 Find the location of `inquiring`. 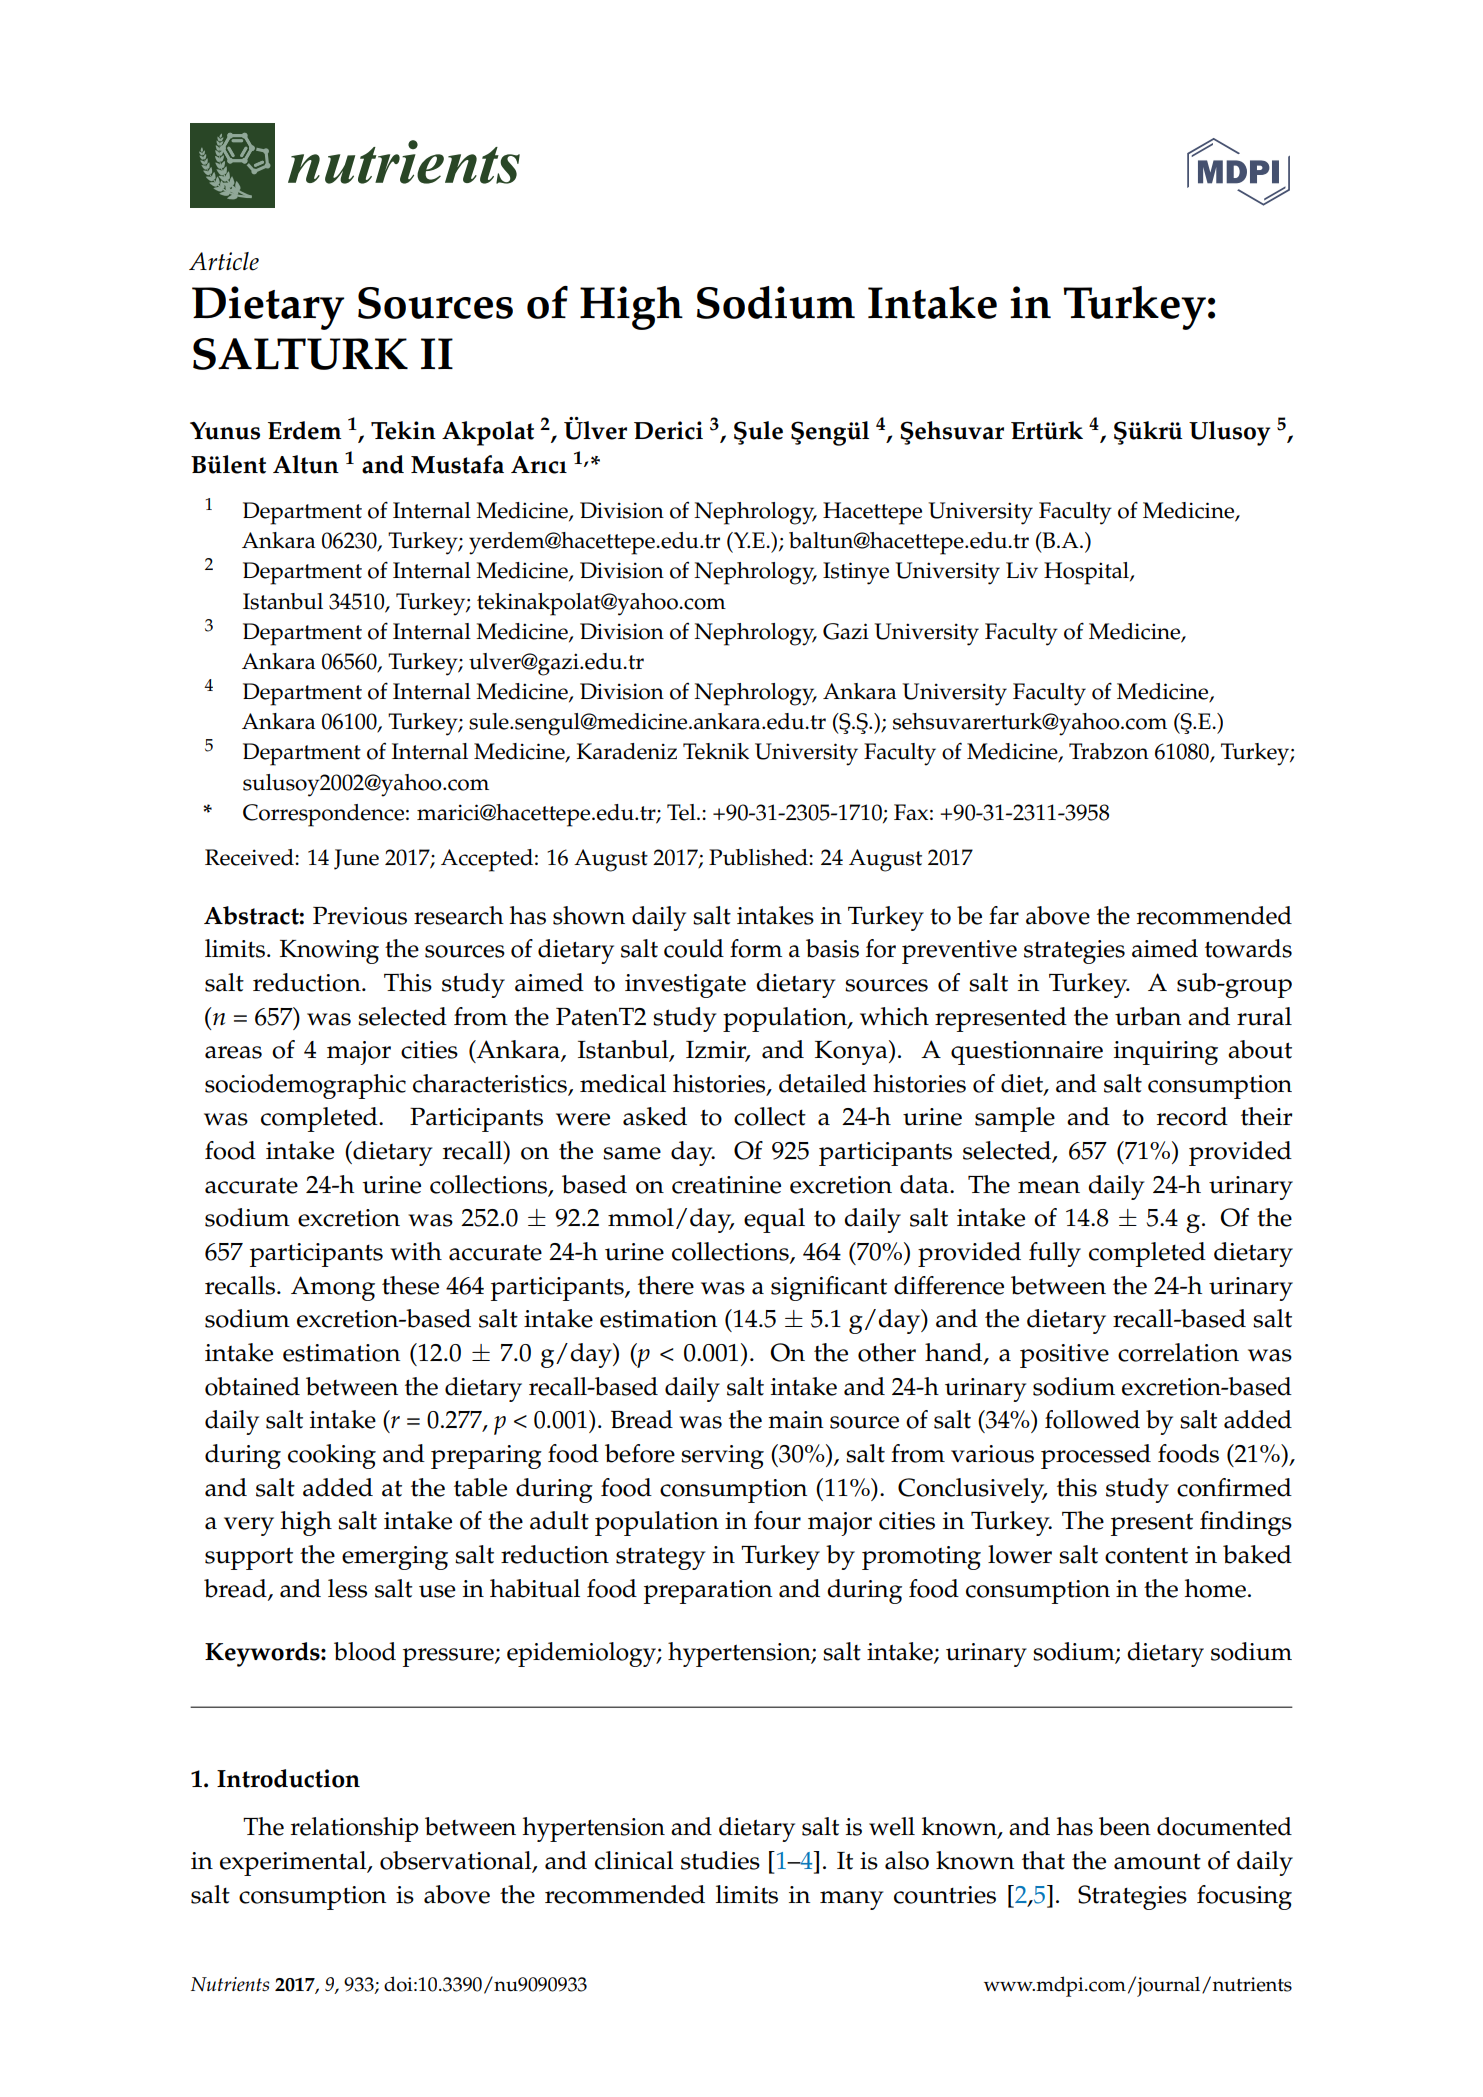

inquiring is located at coordinates (1166, 1053).
